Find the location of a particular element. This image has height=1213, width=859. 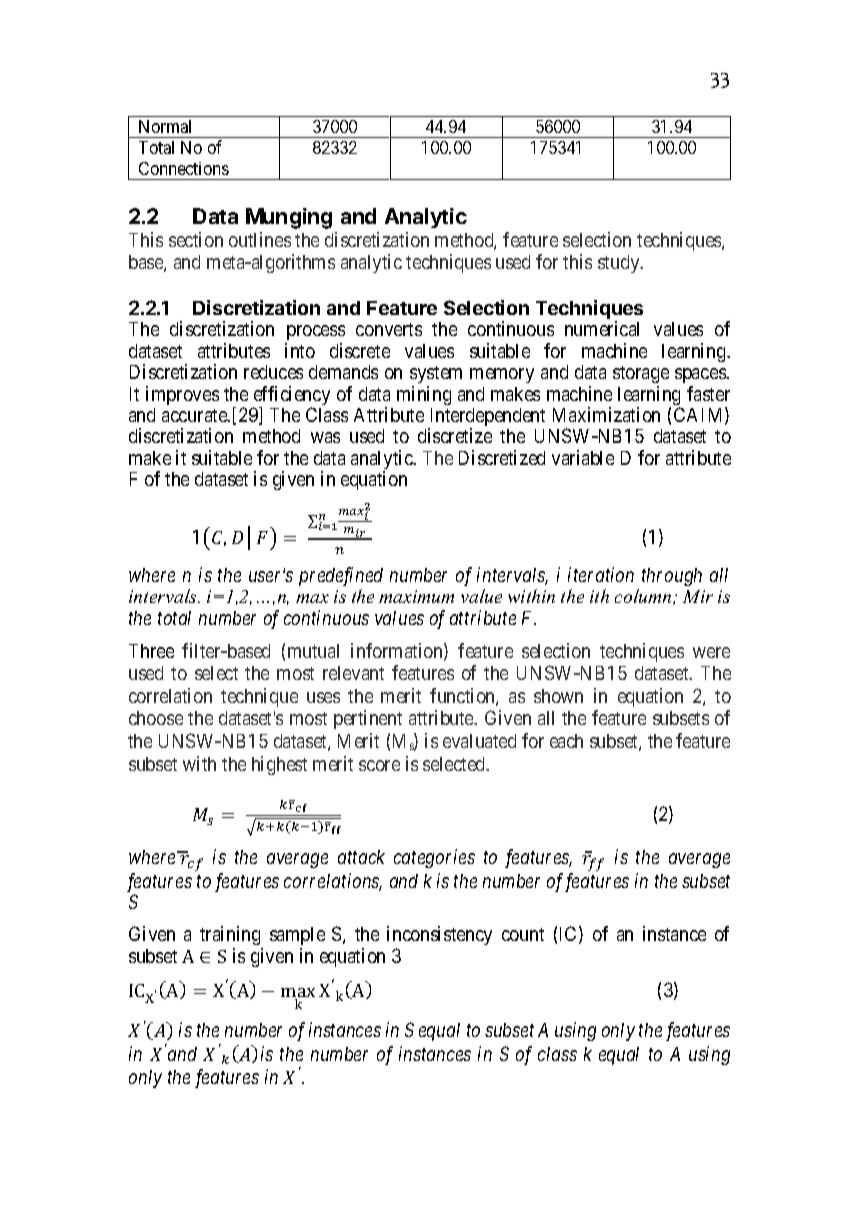

storage is located at coordinates (641, 374).
